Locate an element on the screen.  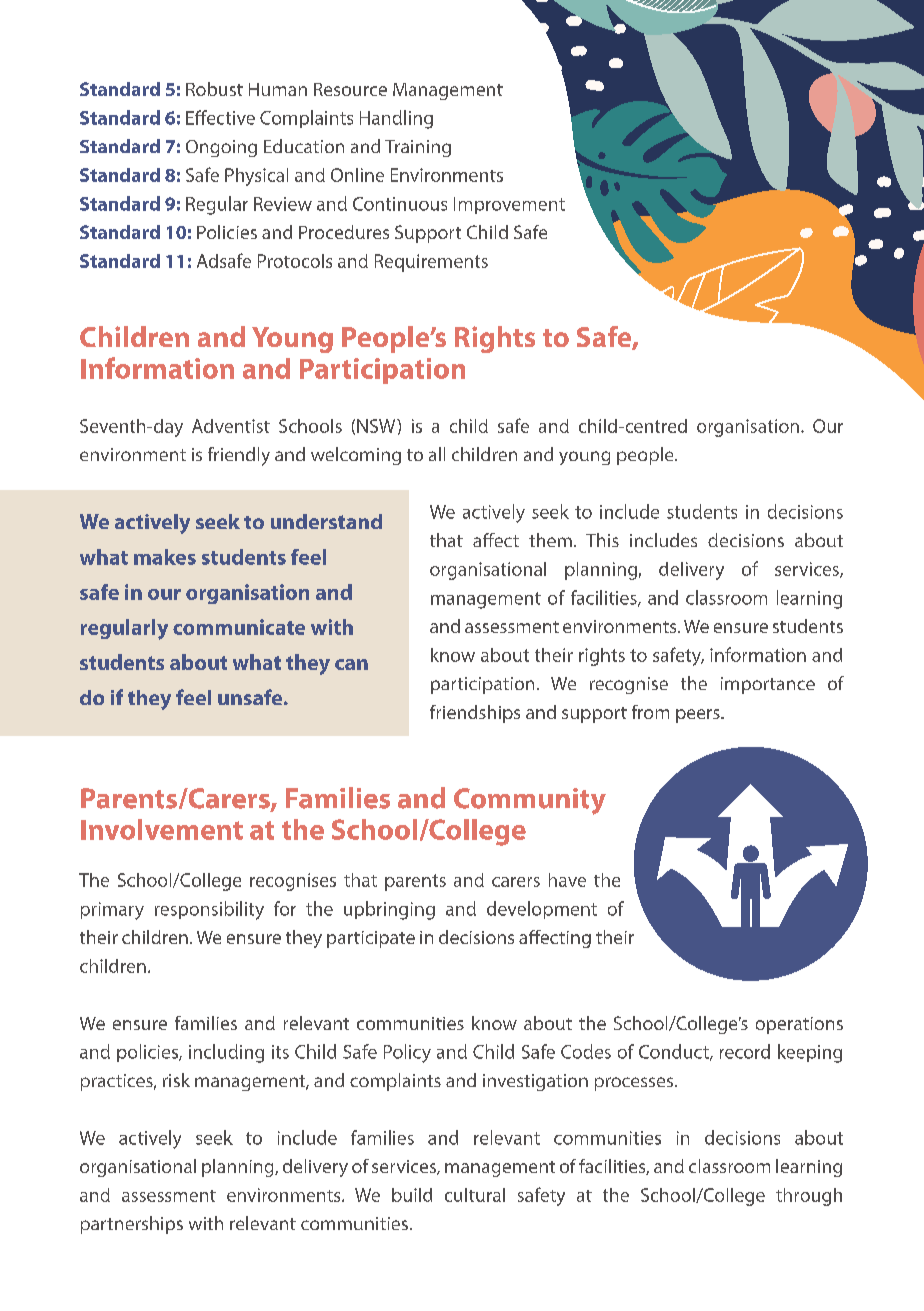
communicate is located at coordinates (239, 627).
